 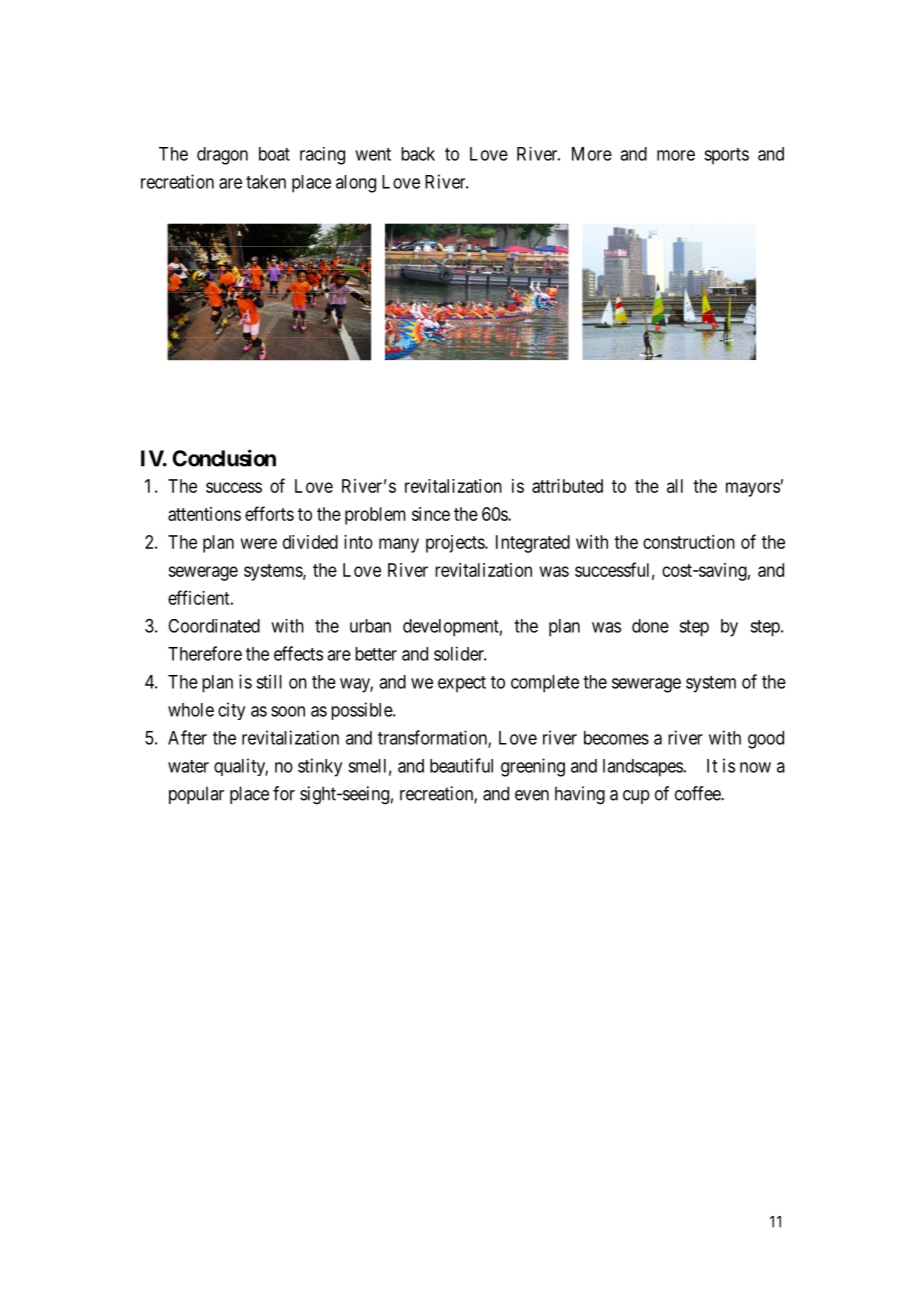 What do you see at coordinates (418, 154) in the screenshot?
I see `back` at bounding box center [418, 154].
